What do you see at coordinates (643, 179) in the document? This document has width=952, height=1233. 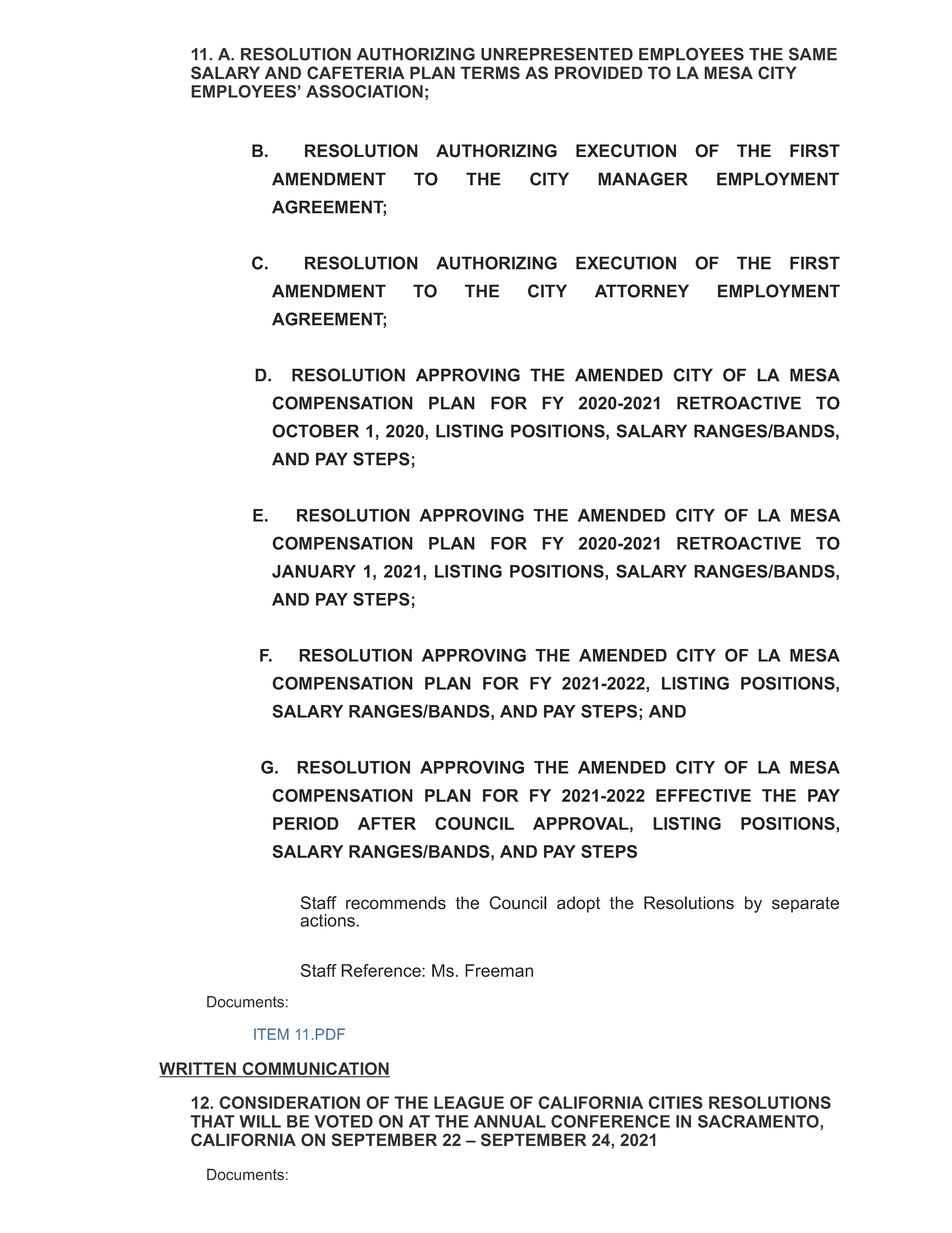 I see `MANAGER` at bounding box center [643, 179].
